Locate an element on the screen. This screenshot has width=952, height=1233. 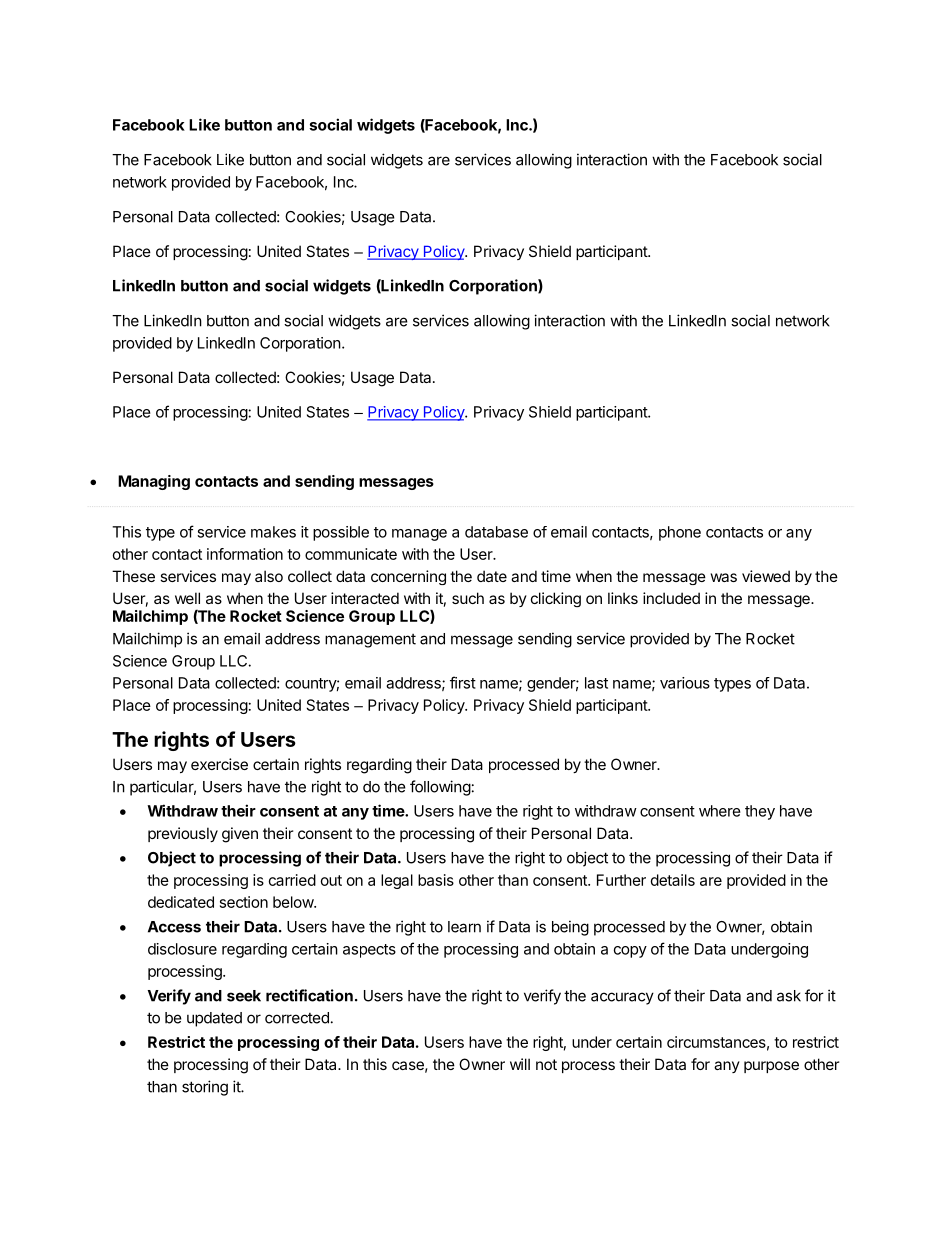
where is located at coordinates (720, 811).
